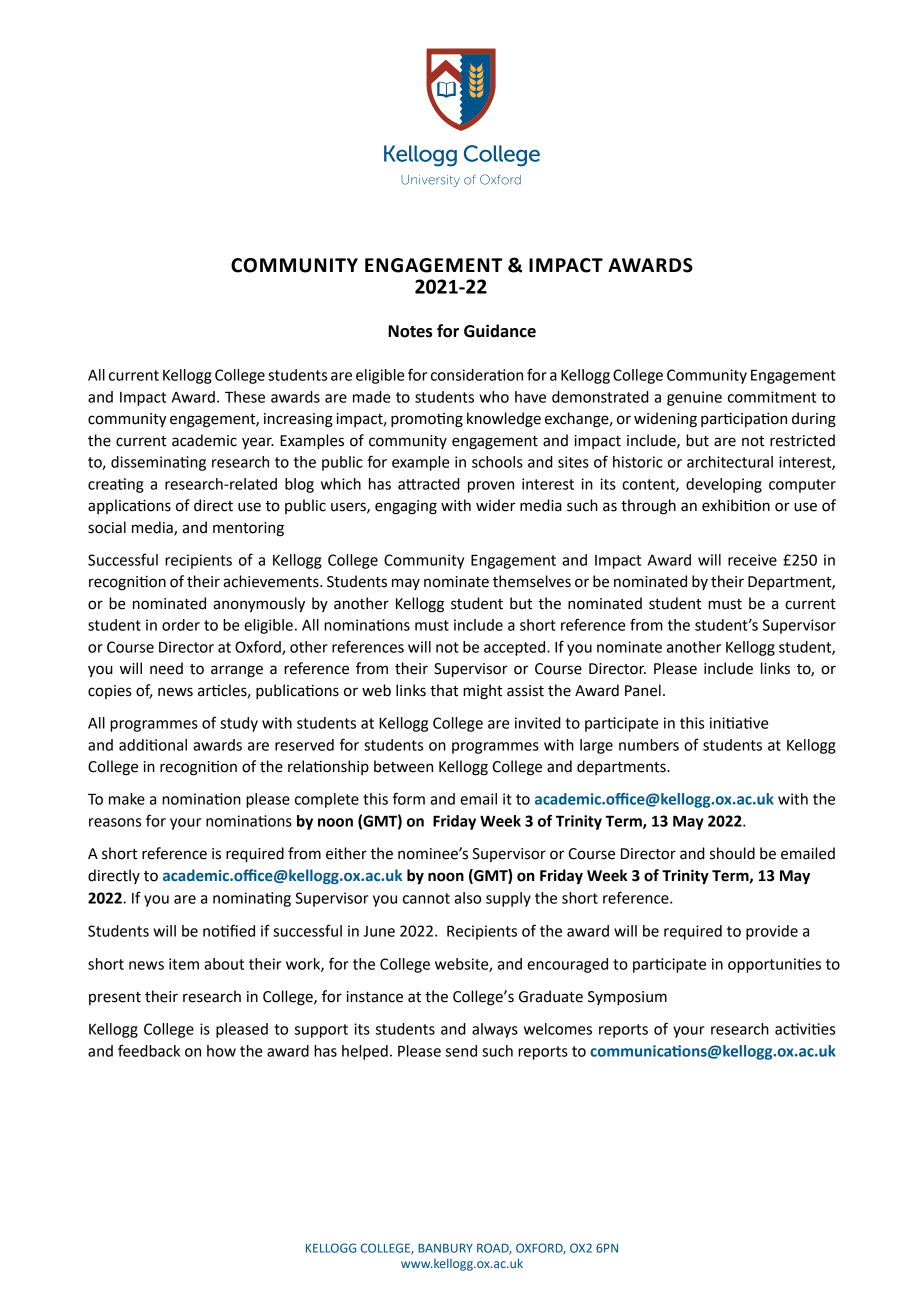  Describe the element at coordinates (245, 397) in the page. I see `These` at that location.
